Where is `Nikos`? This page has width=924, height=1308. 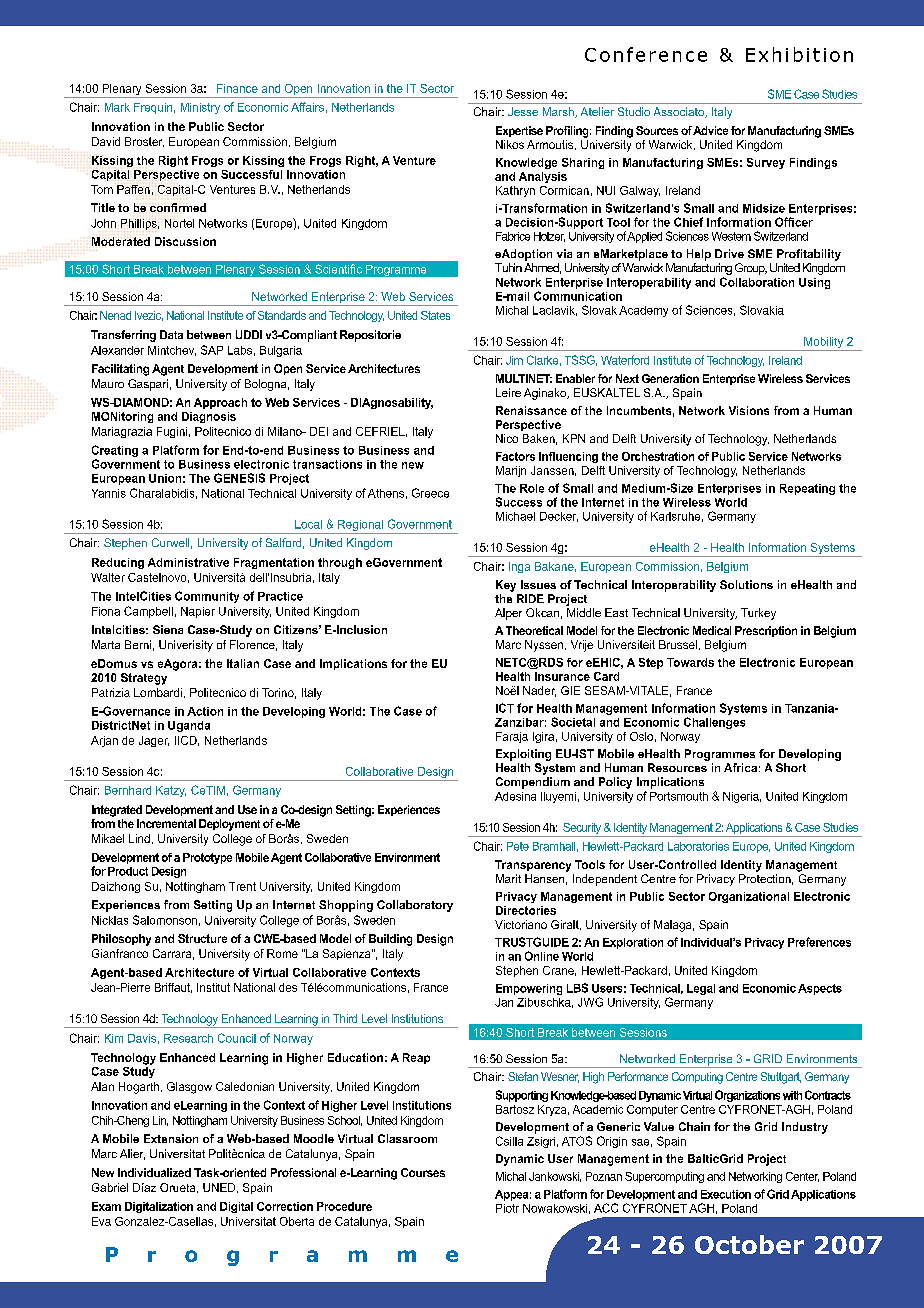 Nikos is located at coordinates (510, 144).
